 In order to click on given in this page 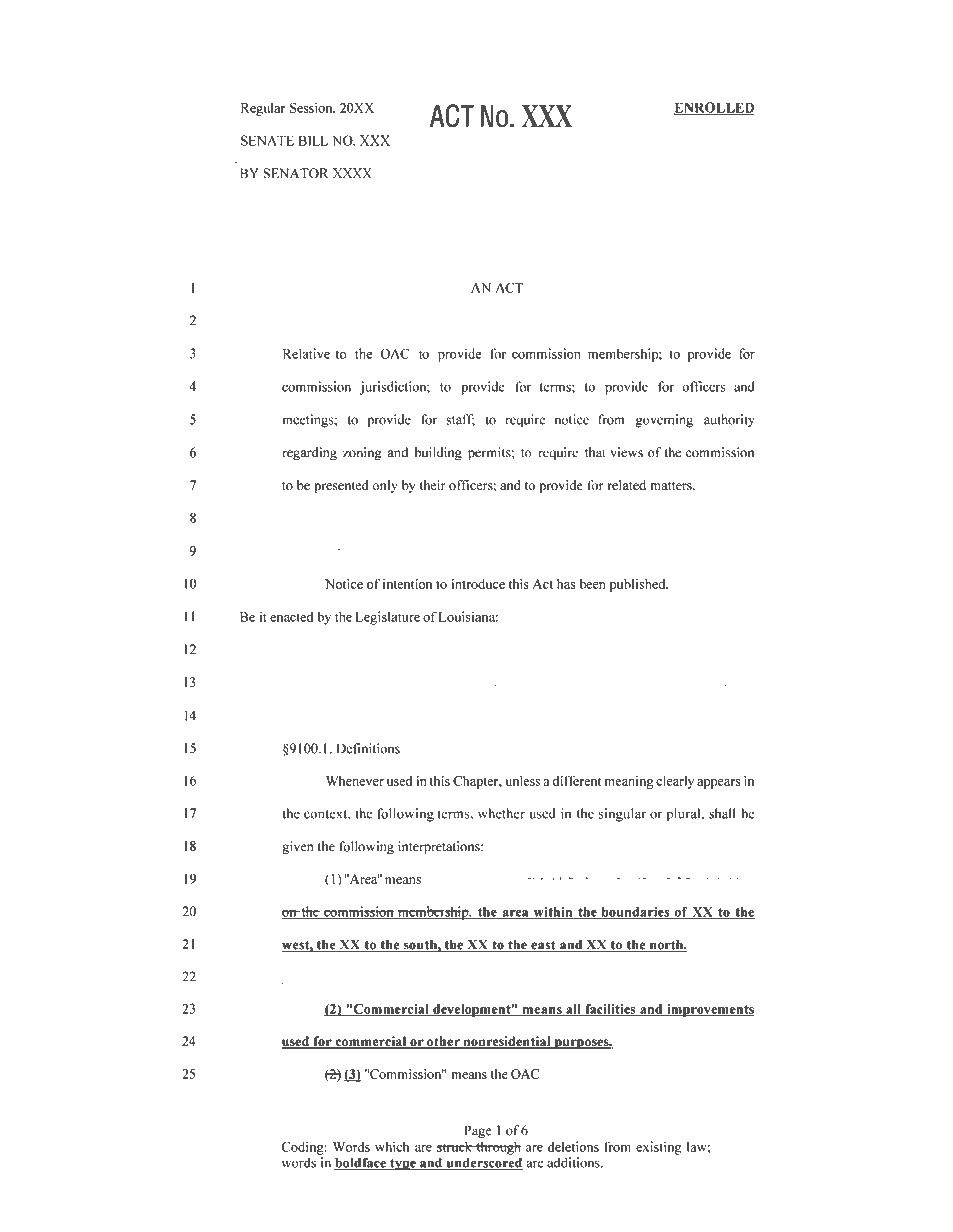, I will do `click(297, 848)`.
